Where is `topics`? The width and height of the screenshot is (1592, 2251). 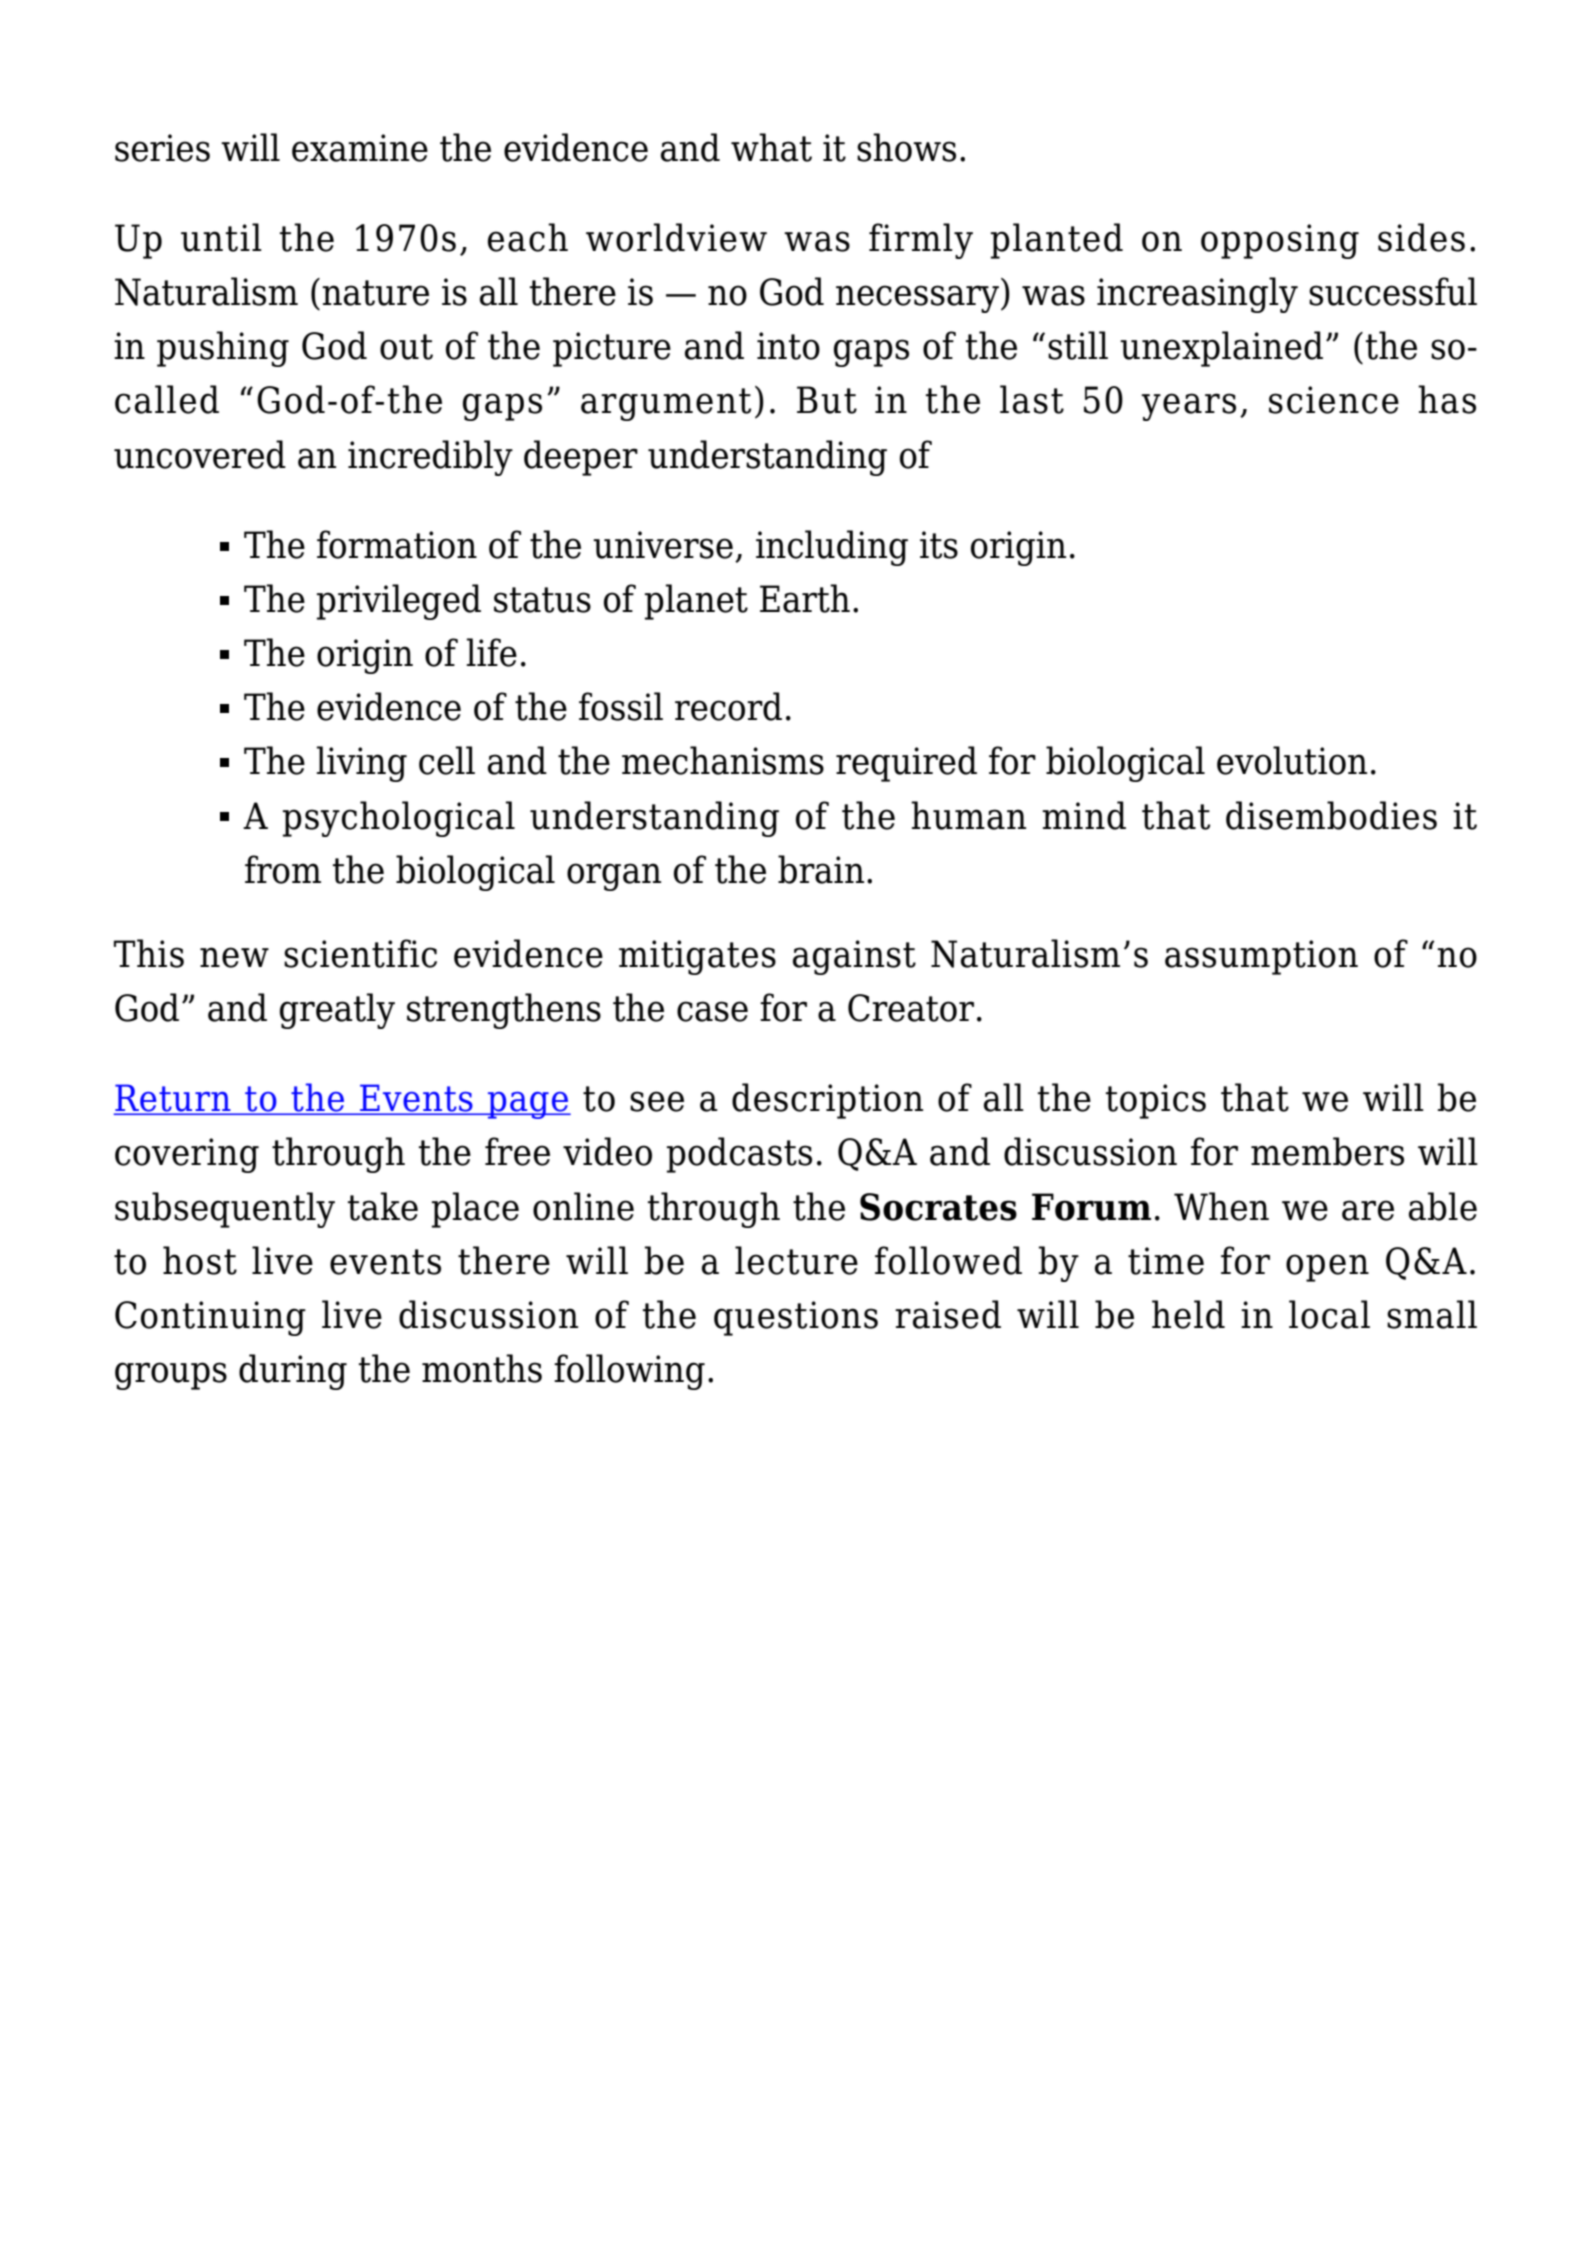 topics is located at coordinates (1156, 1101).
